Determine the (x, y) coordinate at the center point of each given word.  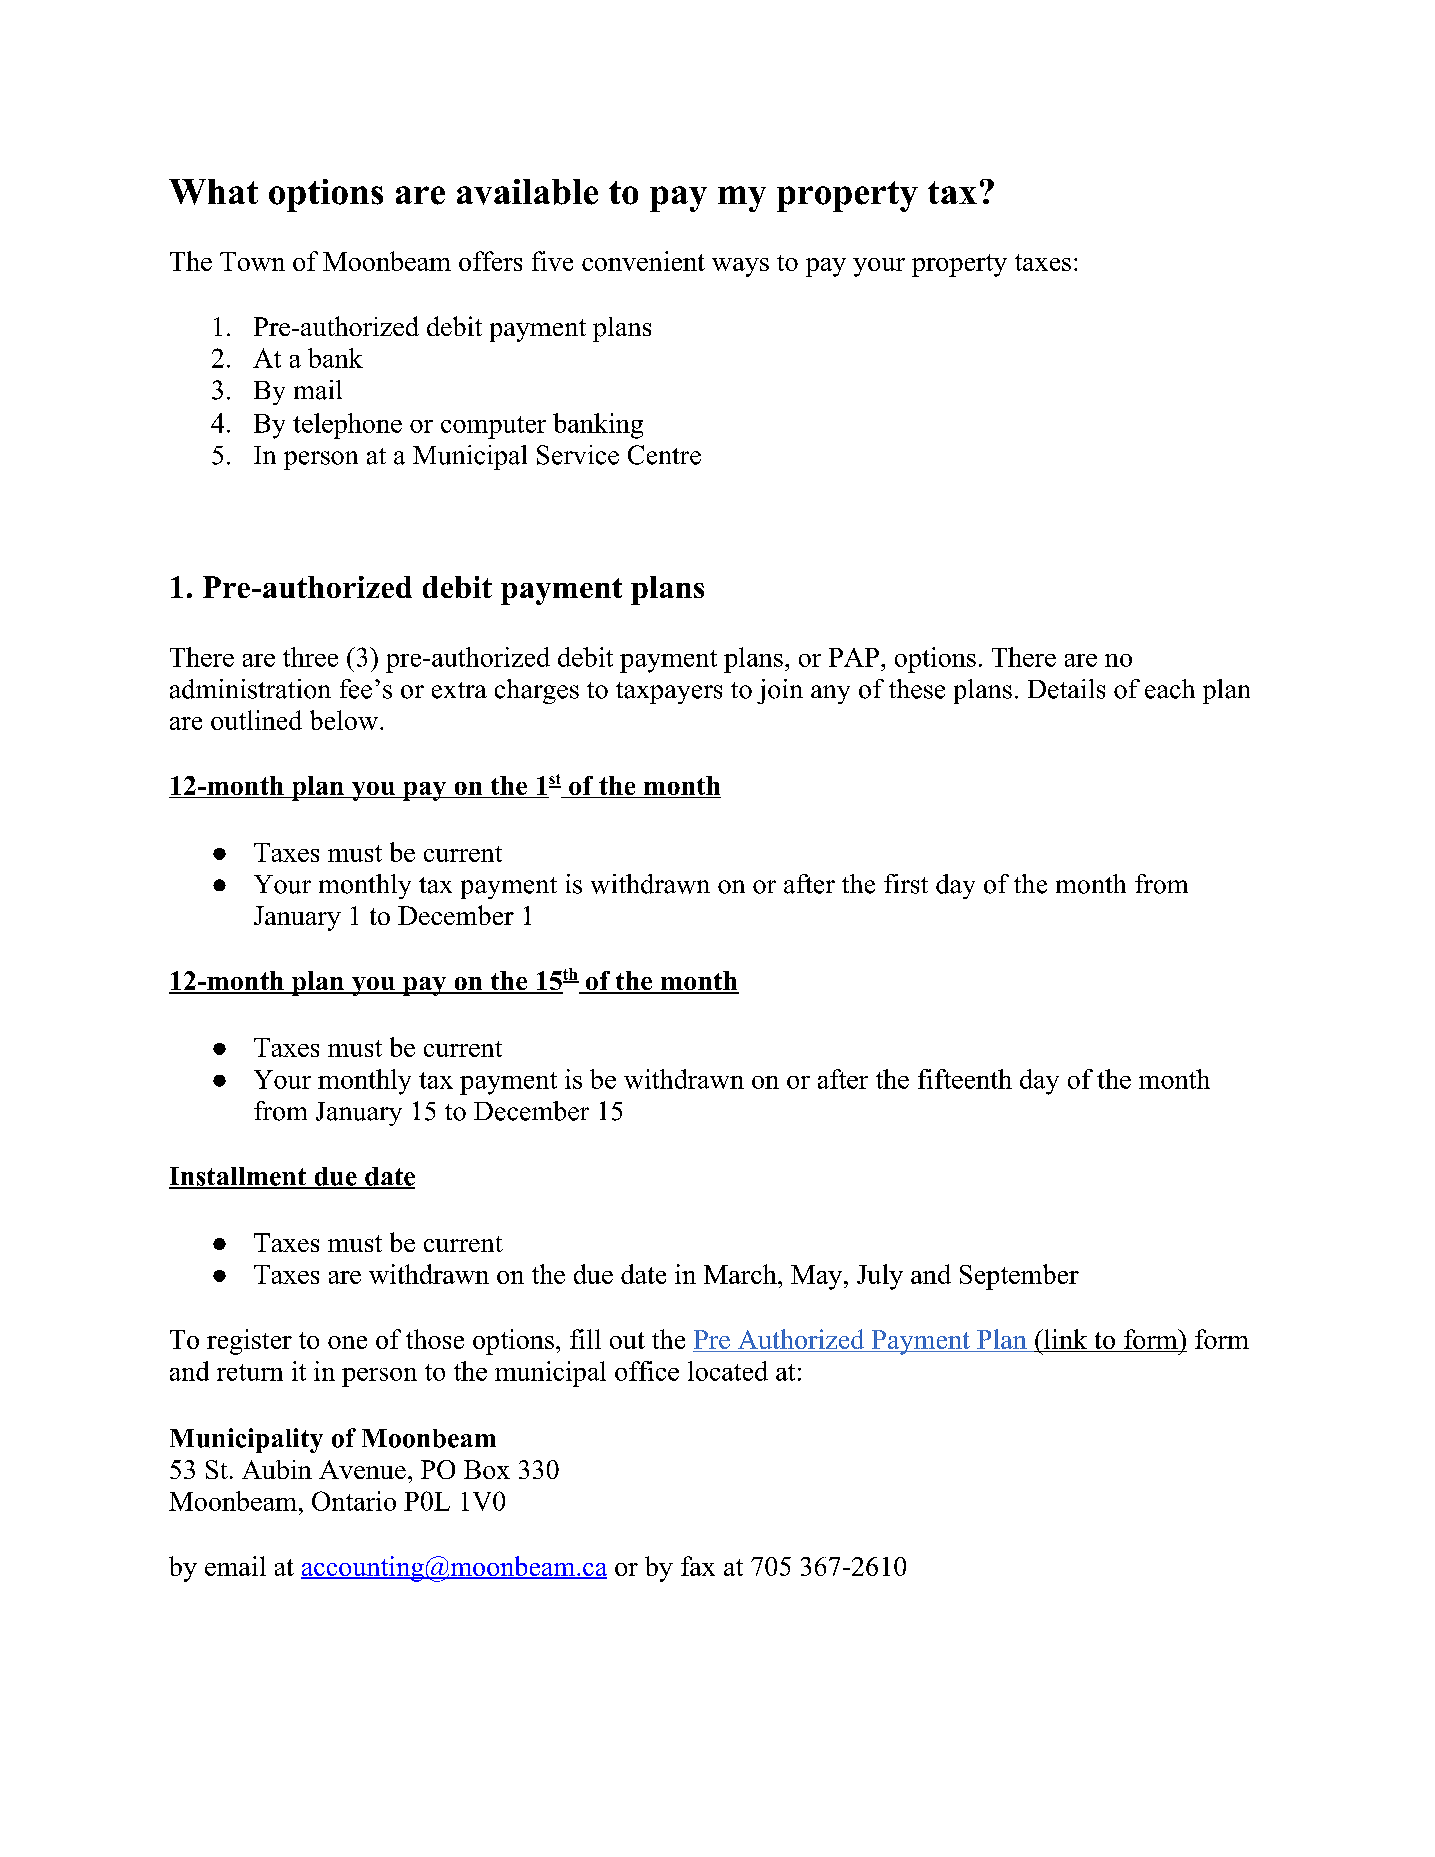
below (344, 720)
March (741, 1274)
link (1064, 1339)
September (1019, 1277)
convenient (643, 261)
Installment (238, 1177)
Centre (664, 455)
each (1170, 689)
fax (698, 1566)
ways (740, 267)
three (310, 657)
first (906, 884)
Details (1066, 689)
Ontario (354, 1501)
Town (252, 261)
